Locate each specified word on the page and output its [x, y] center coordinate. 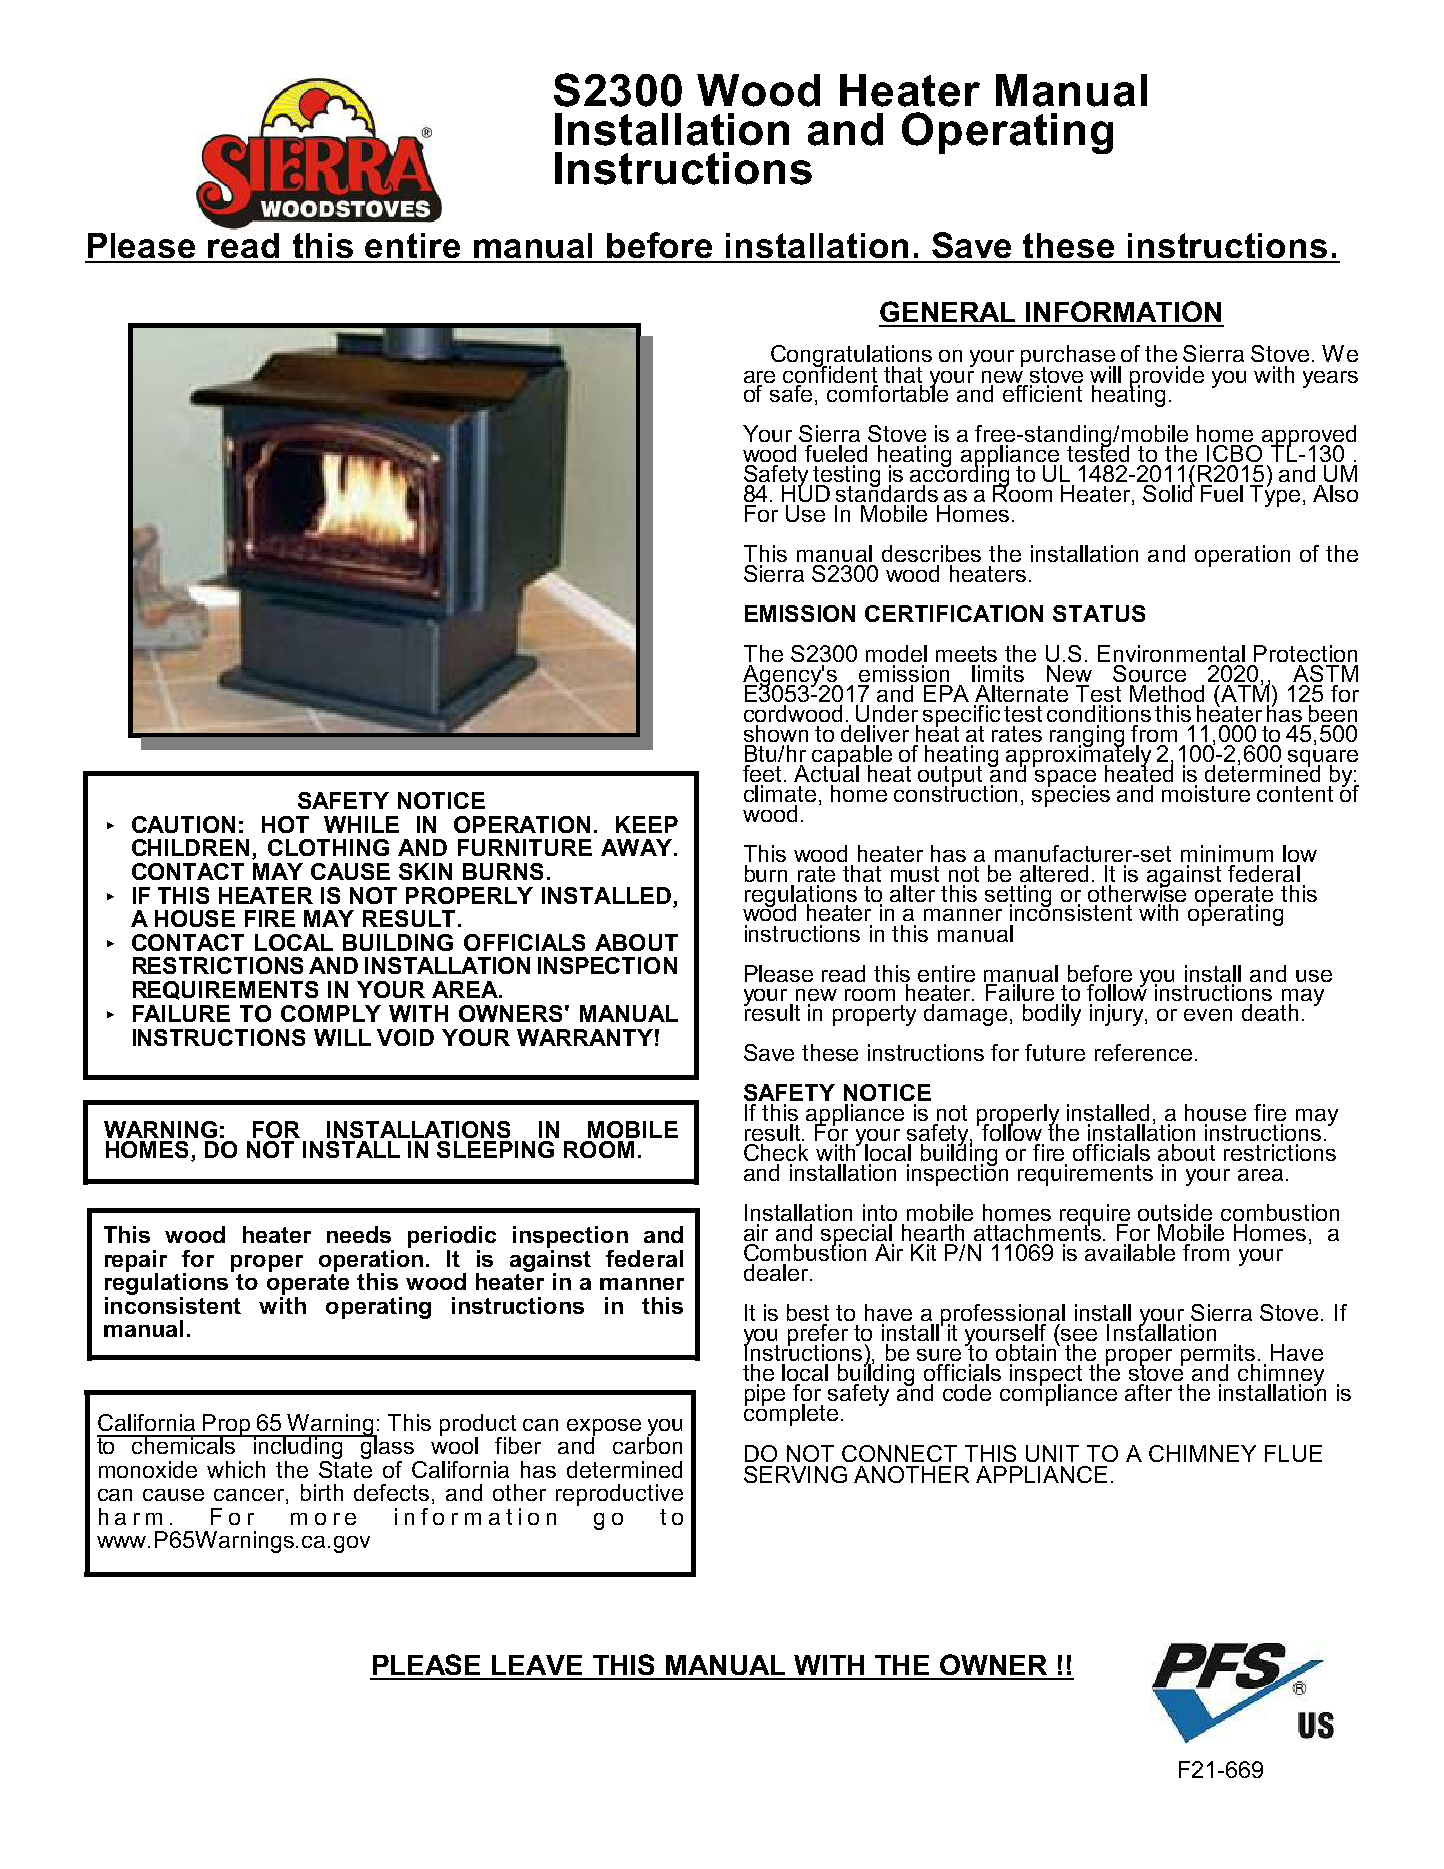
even [1208, 1015]
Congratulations [851, 357]
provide [1167, 378]
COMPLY [331, 1013]
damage [965, 1015]
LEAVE [537, 1665]
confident [830, 373]
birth [322, 1492]
